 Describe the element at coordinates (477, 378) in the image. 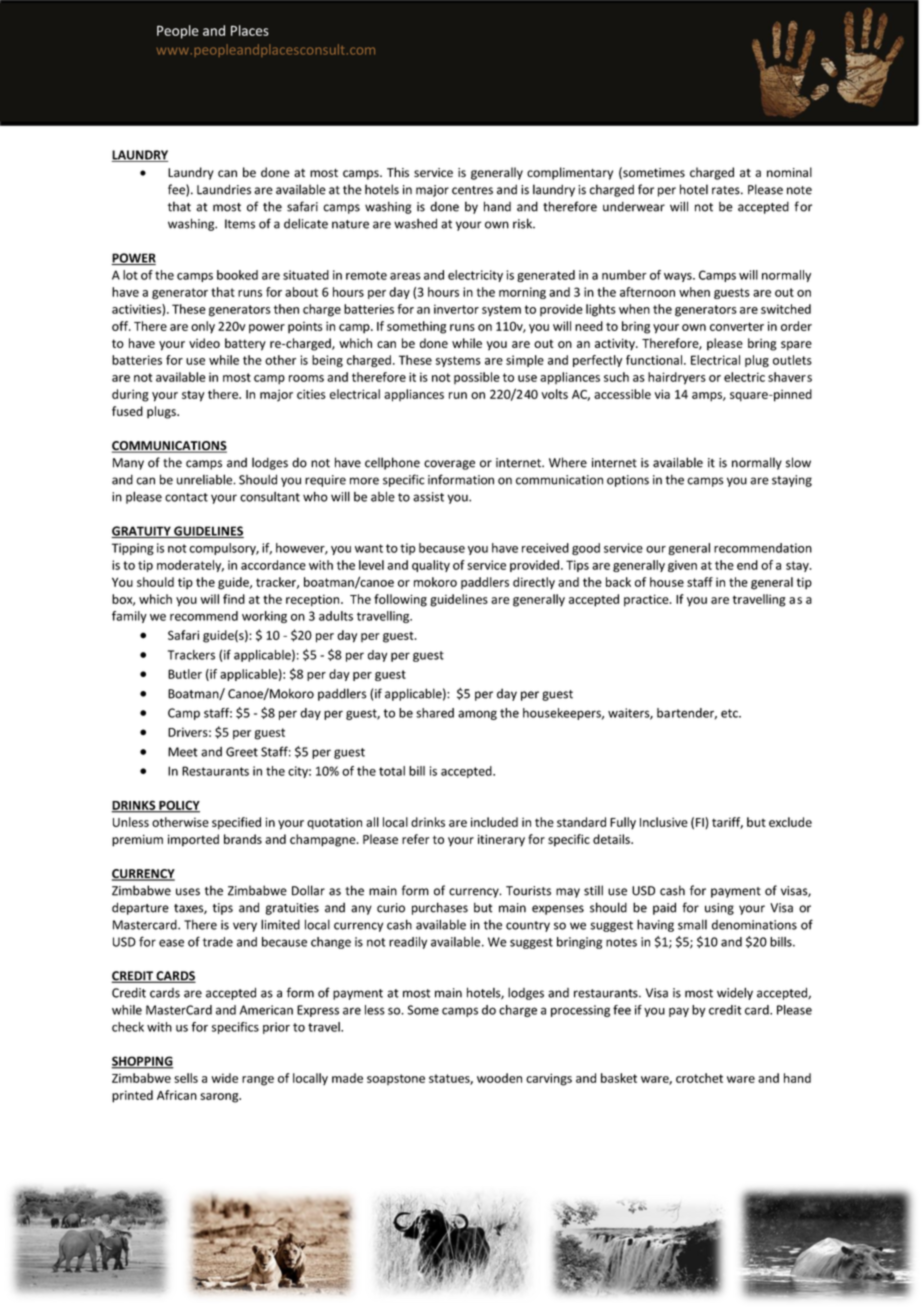

I see `possible` at that location.
